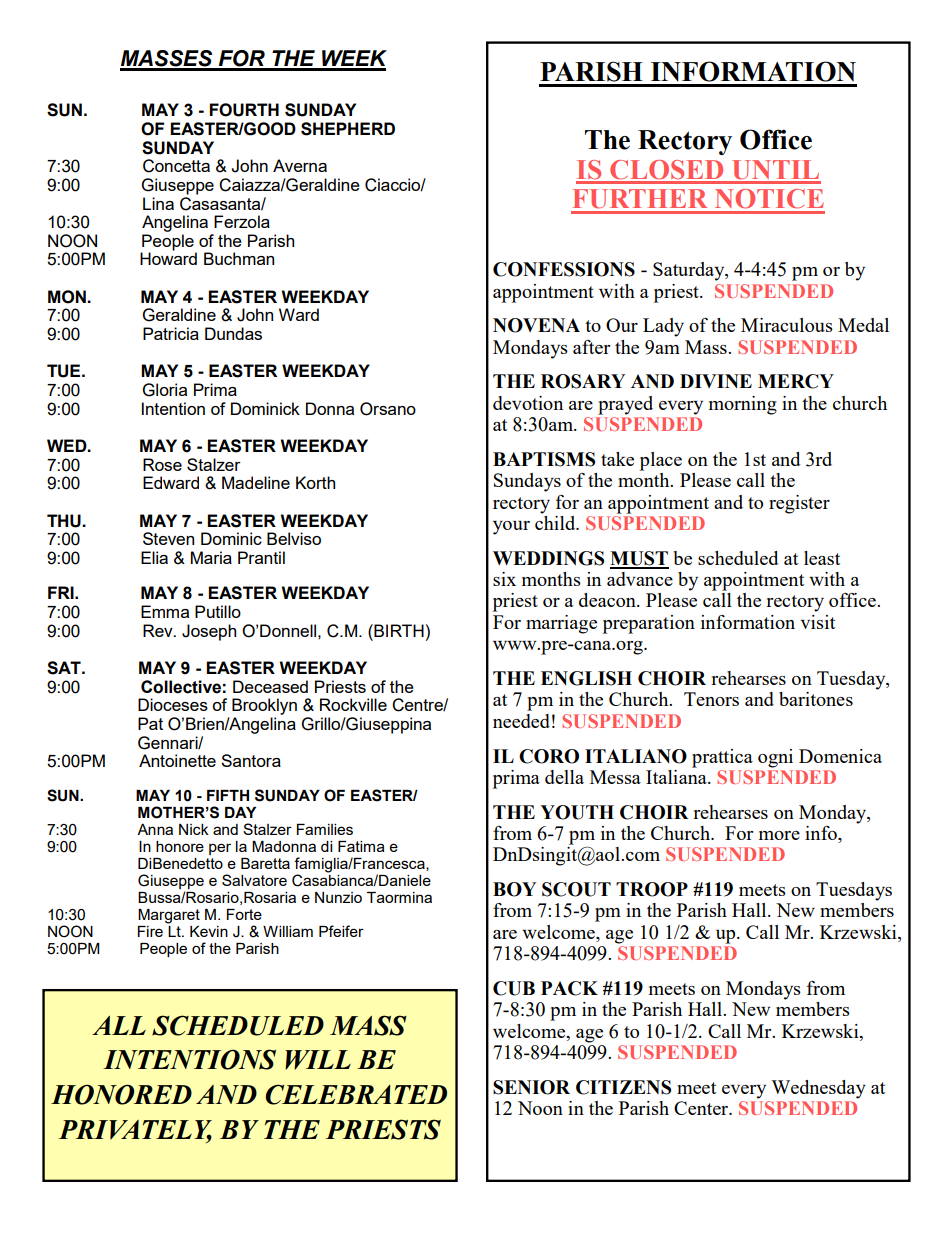 The width and height of the page is (952, 1233). I want to click on SHEPHERD, so click(348, 129).
